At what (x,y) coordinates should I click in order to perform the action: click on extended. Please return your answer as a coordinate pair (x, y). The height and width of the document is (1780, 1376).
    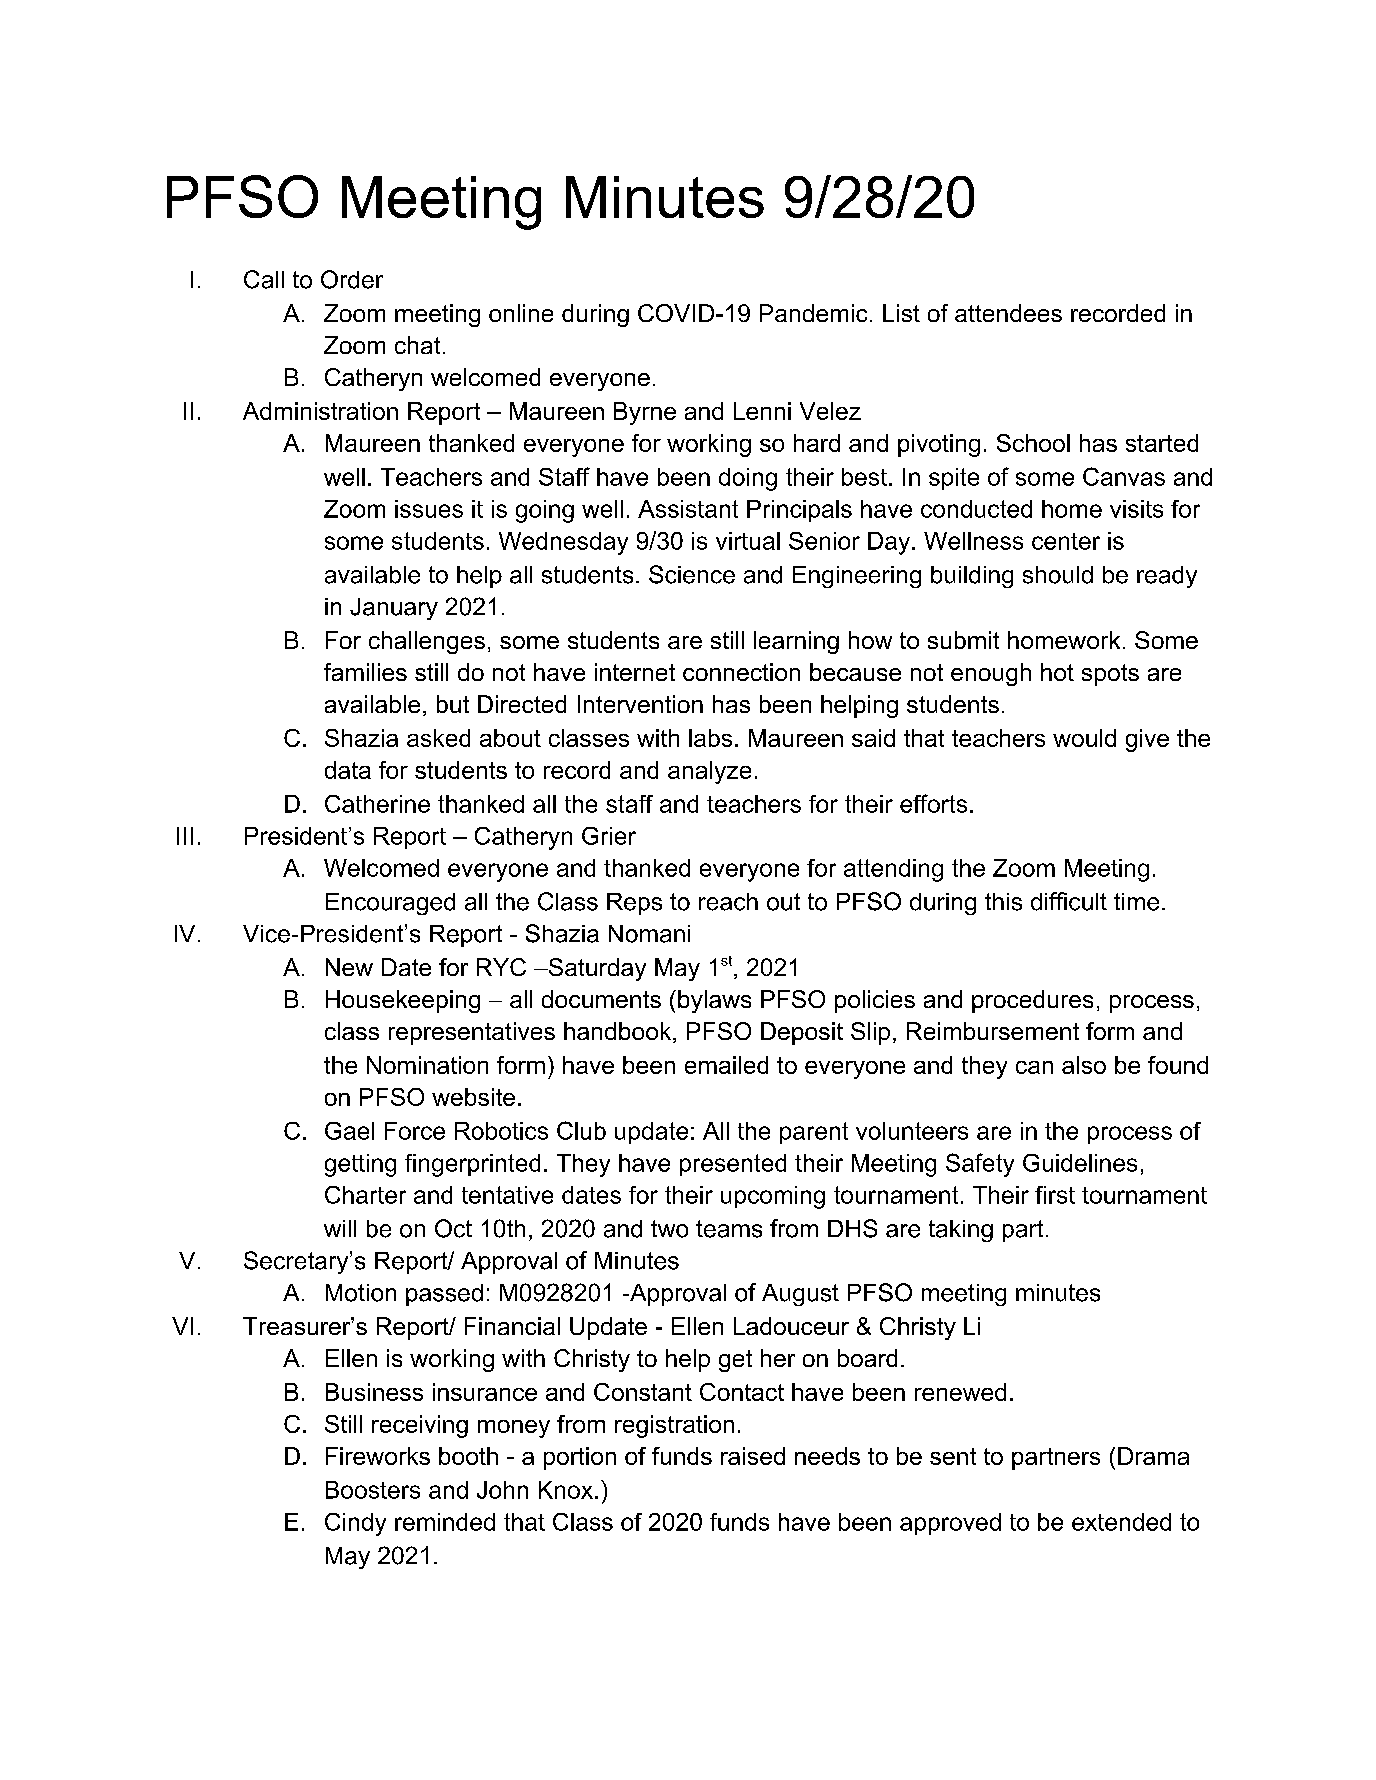
    Looking at the image, I should click on (1121, 1522).
